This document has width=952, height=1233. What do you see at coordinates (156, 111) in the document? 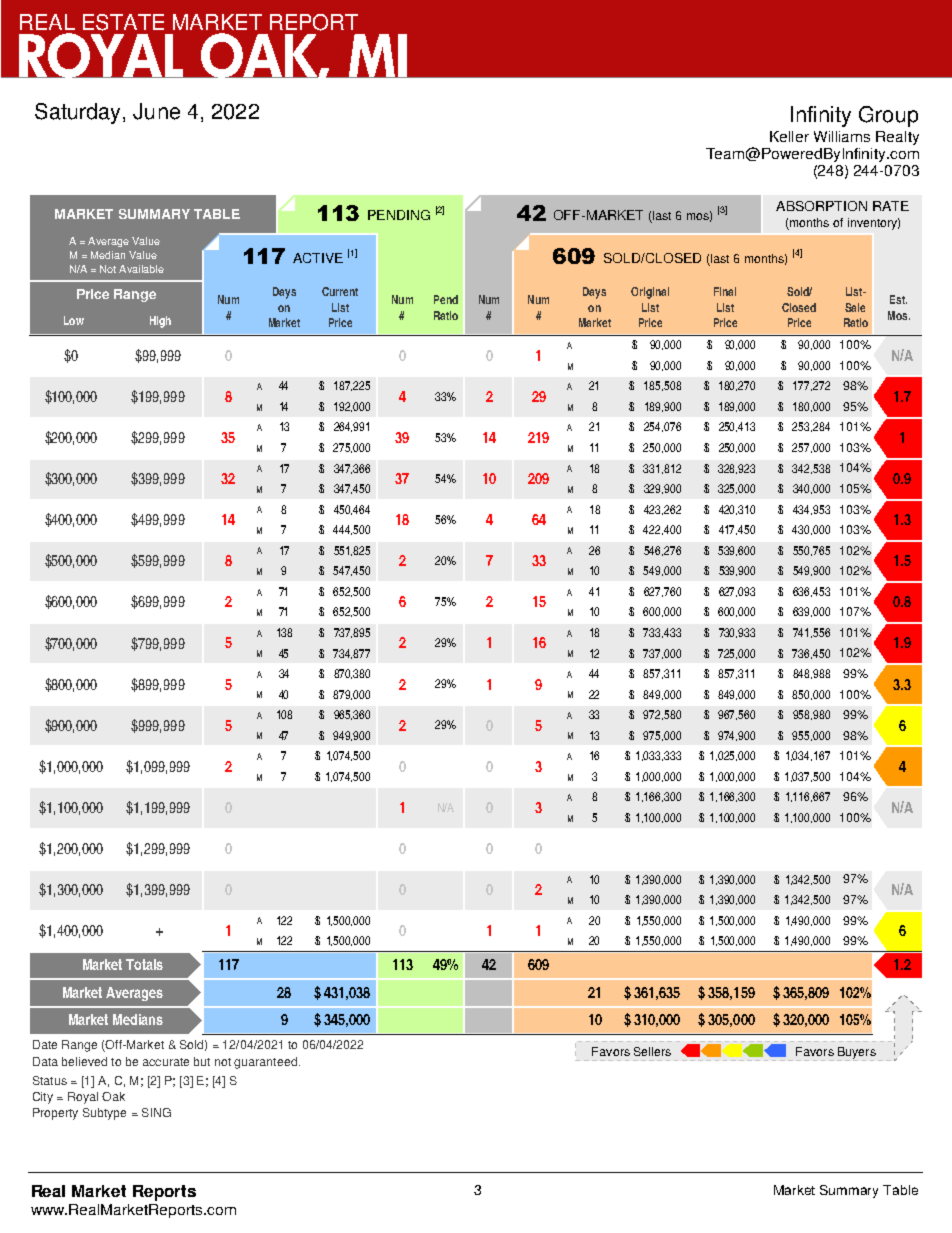
I see `June` at bounding box center [156, 111].
